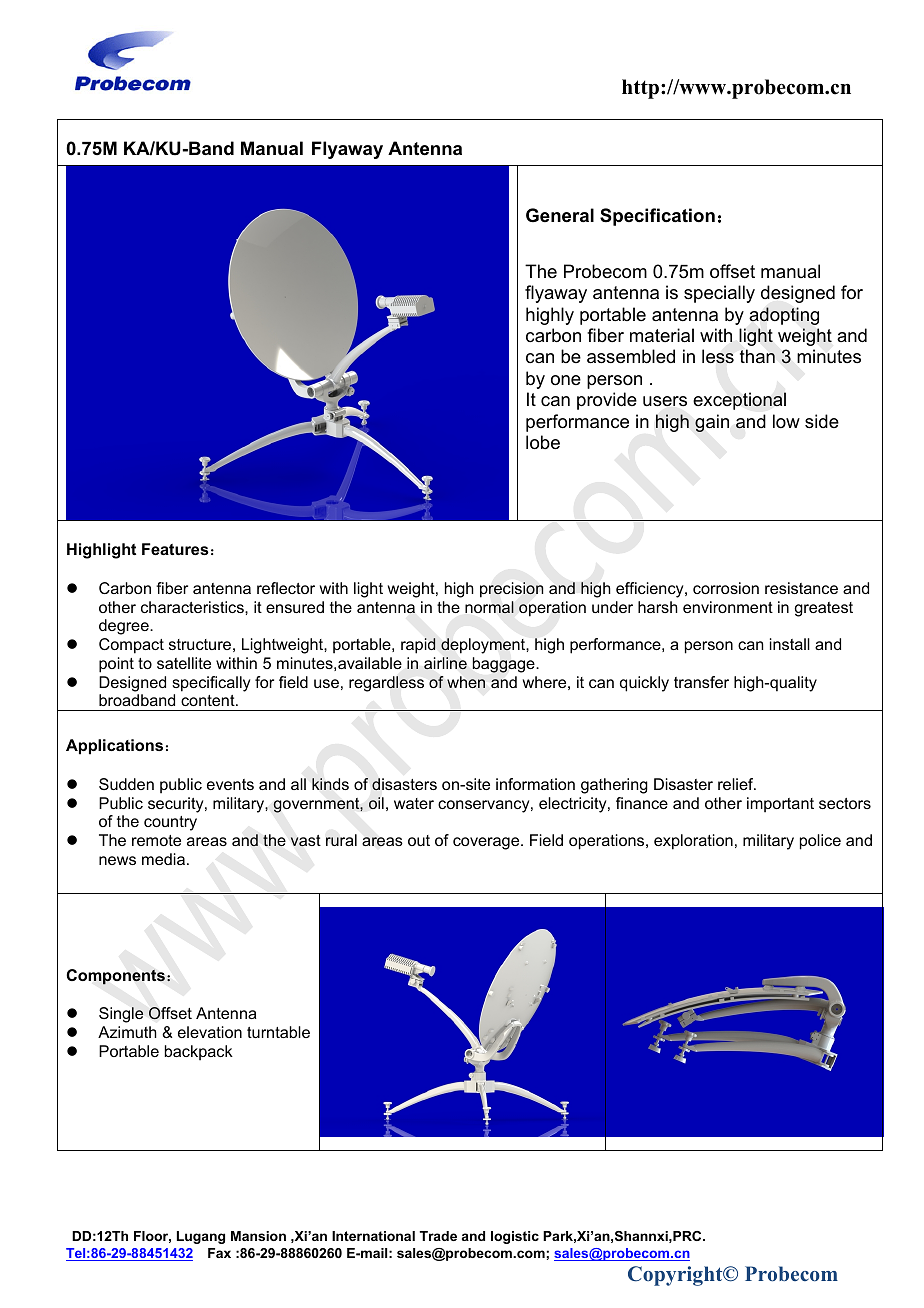 The image size is (924, 1308). What do you see at coordinates (211, 684) in the screenshot?
I see `specifically` at bounding box center [211, 684].
